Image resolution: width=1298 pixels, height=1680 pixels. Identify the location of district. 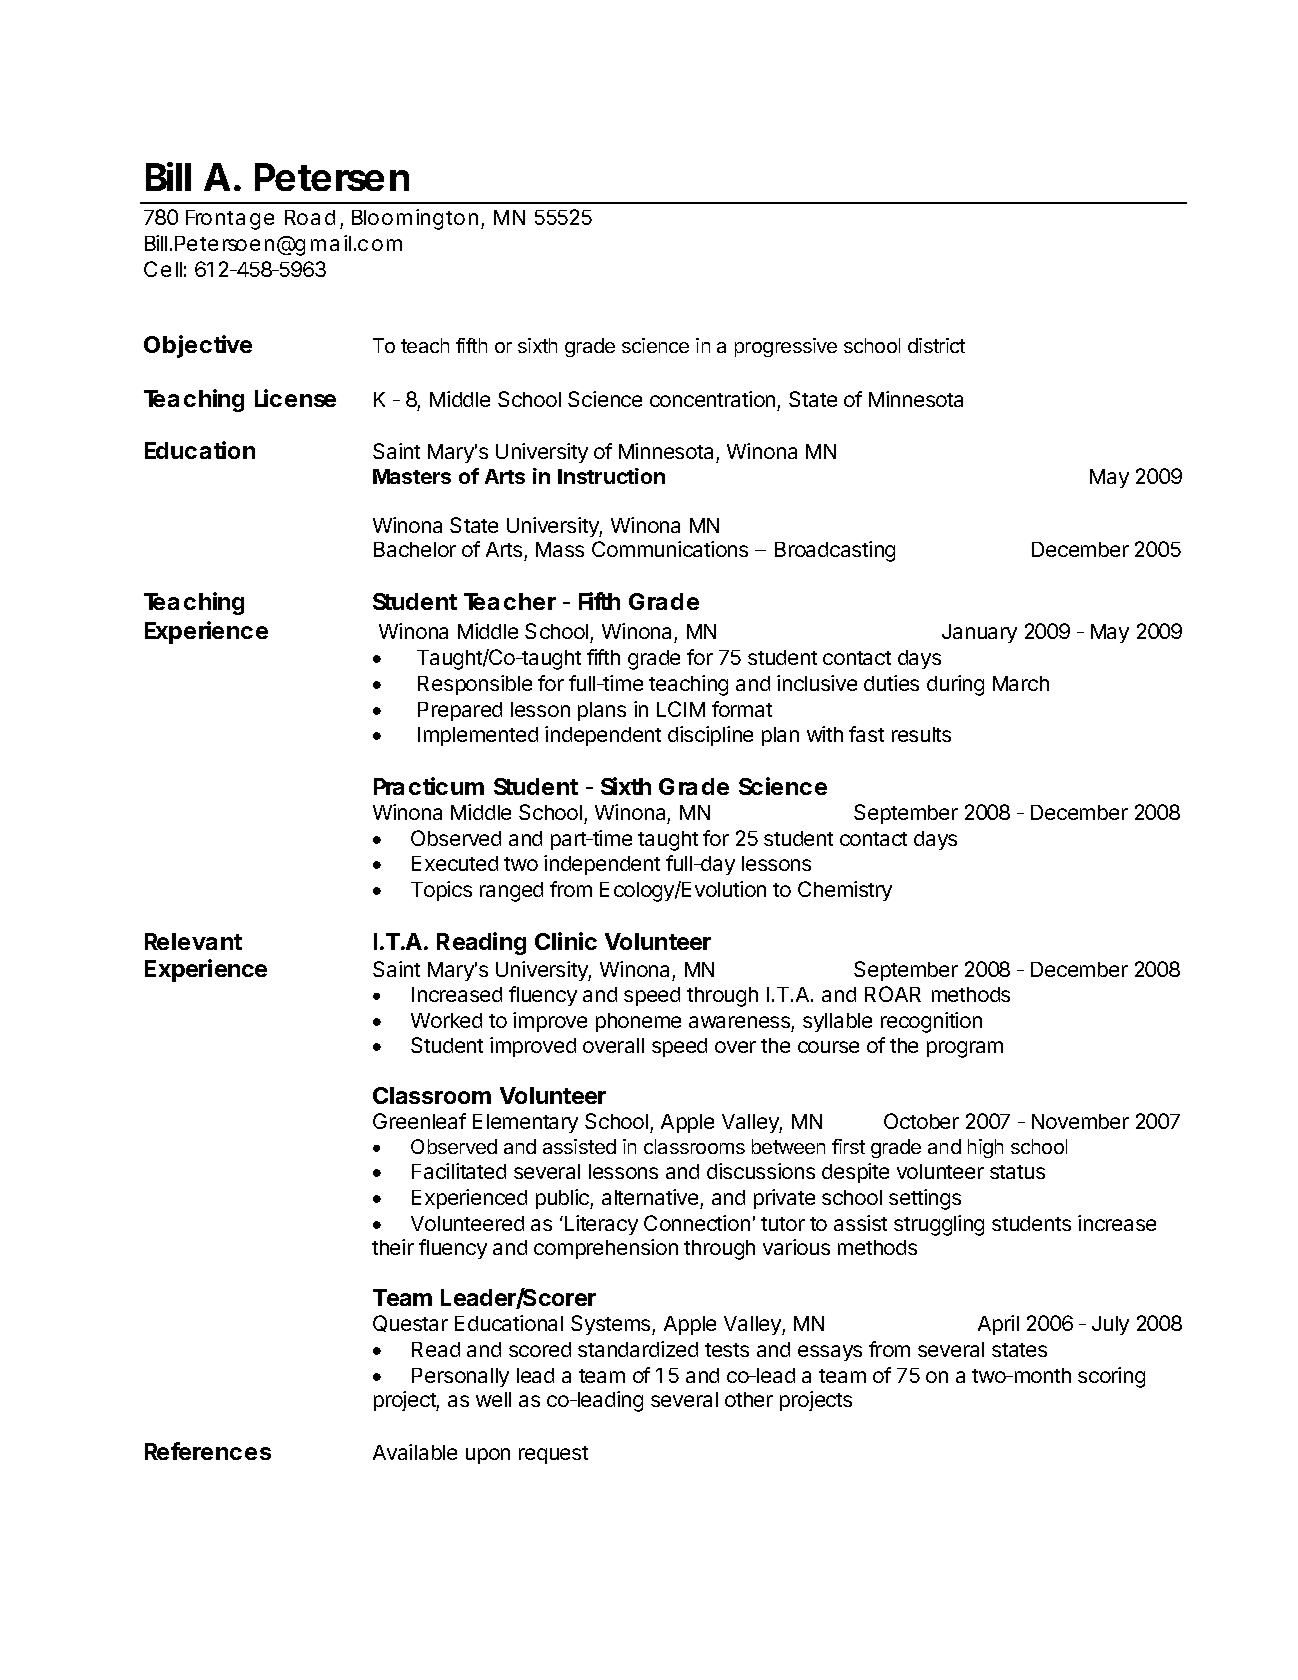
(936, 345).
